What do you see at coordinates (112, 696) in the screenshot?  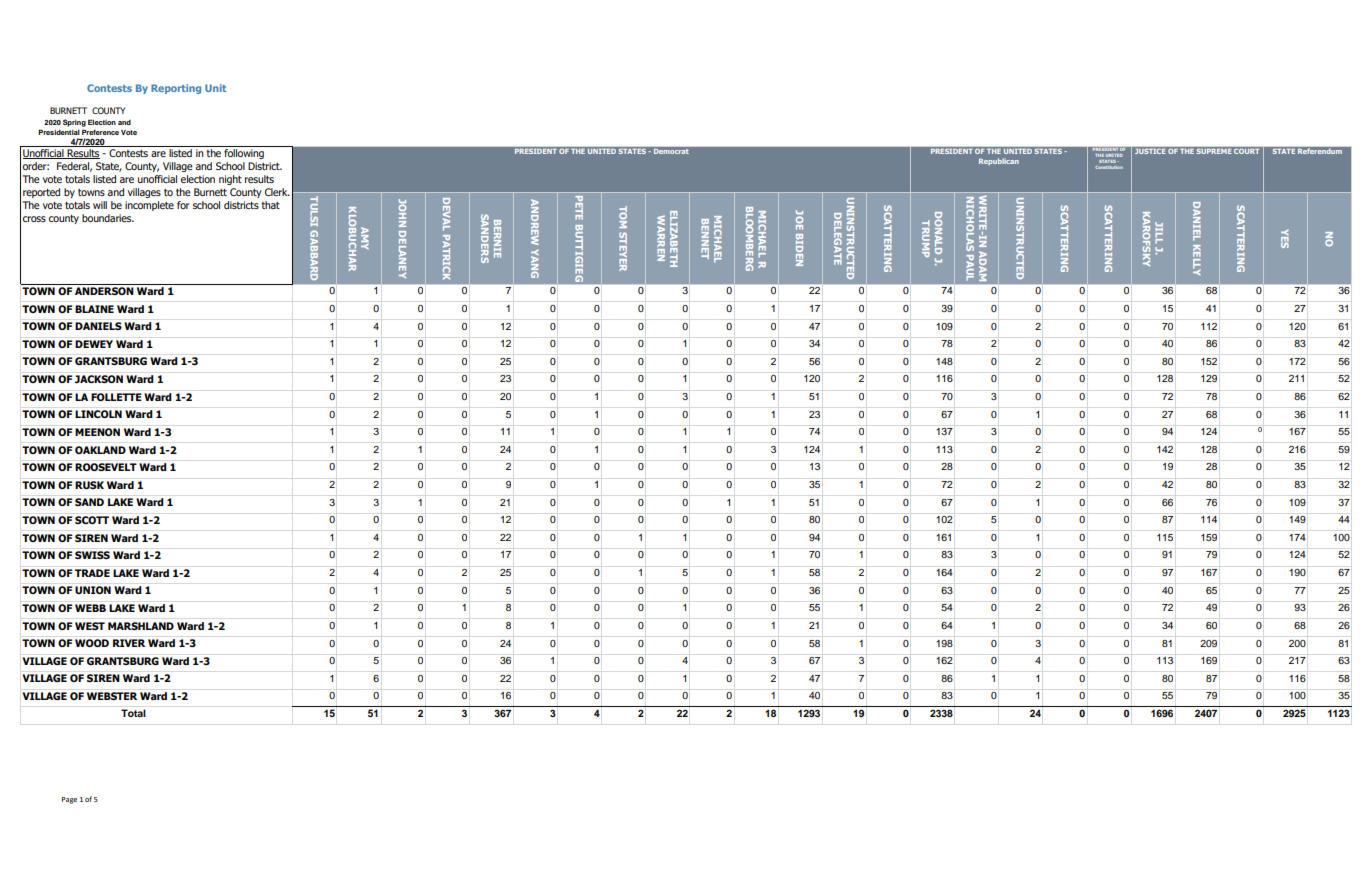 I see `WEBSTER` at bounding box center [112, 696].
